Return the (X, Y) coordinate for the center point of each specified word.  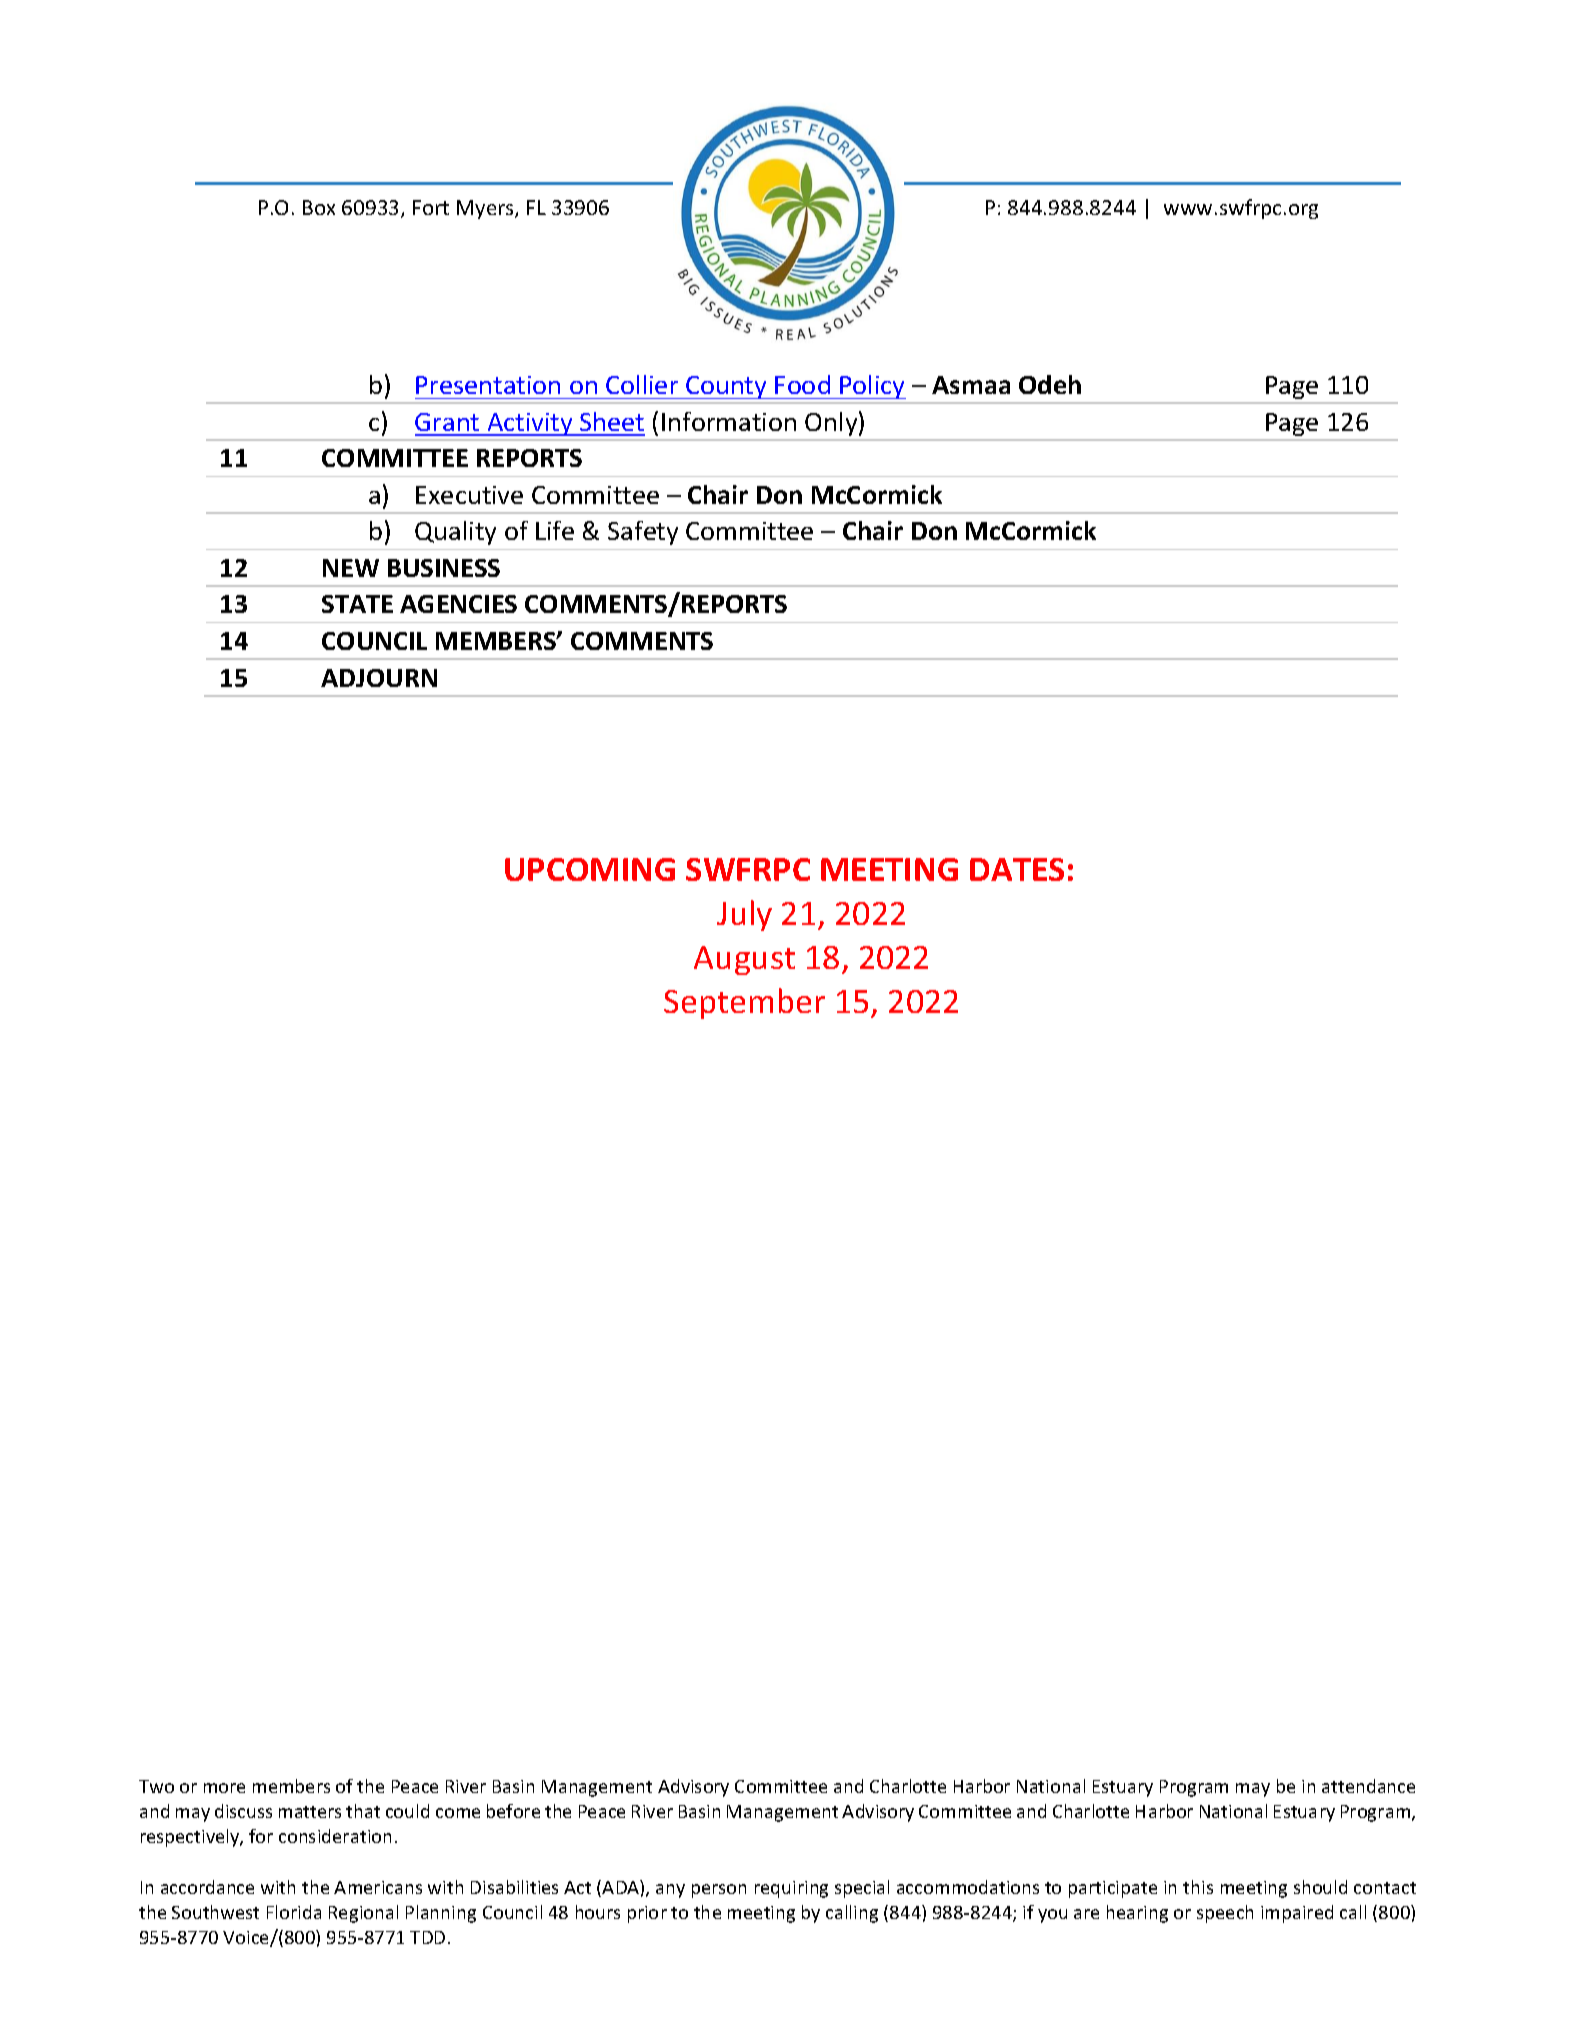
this (1198, 1887)
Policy (872, 387)
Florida (294, 1912)
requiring (791, 1889)
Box (319, 207)
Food (802, 384)
